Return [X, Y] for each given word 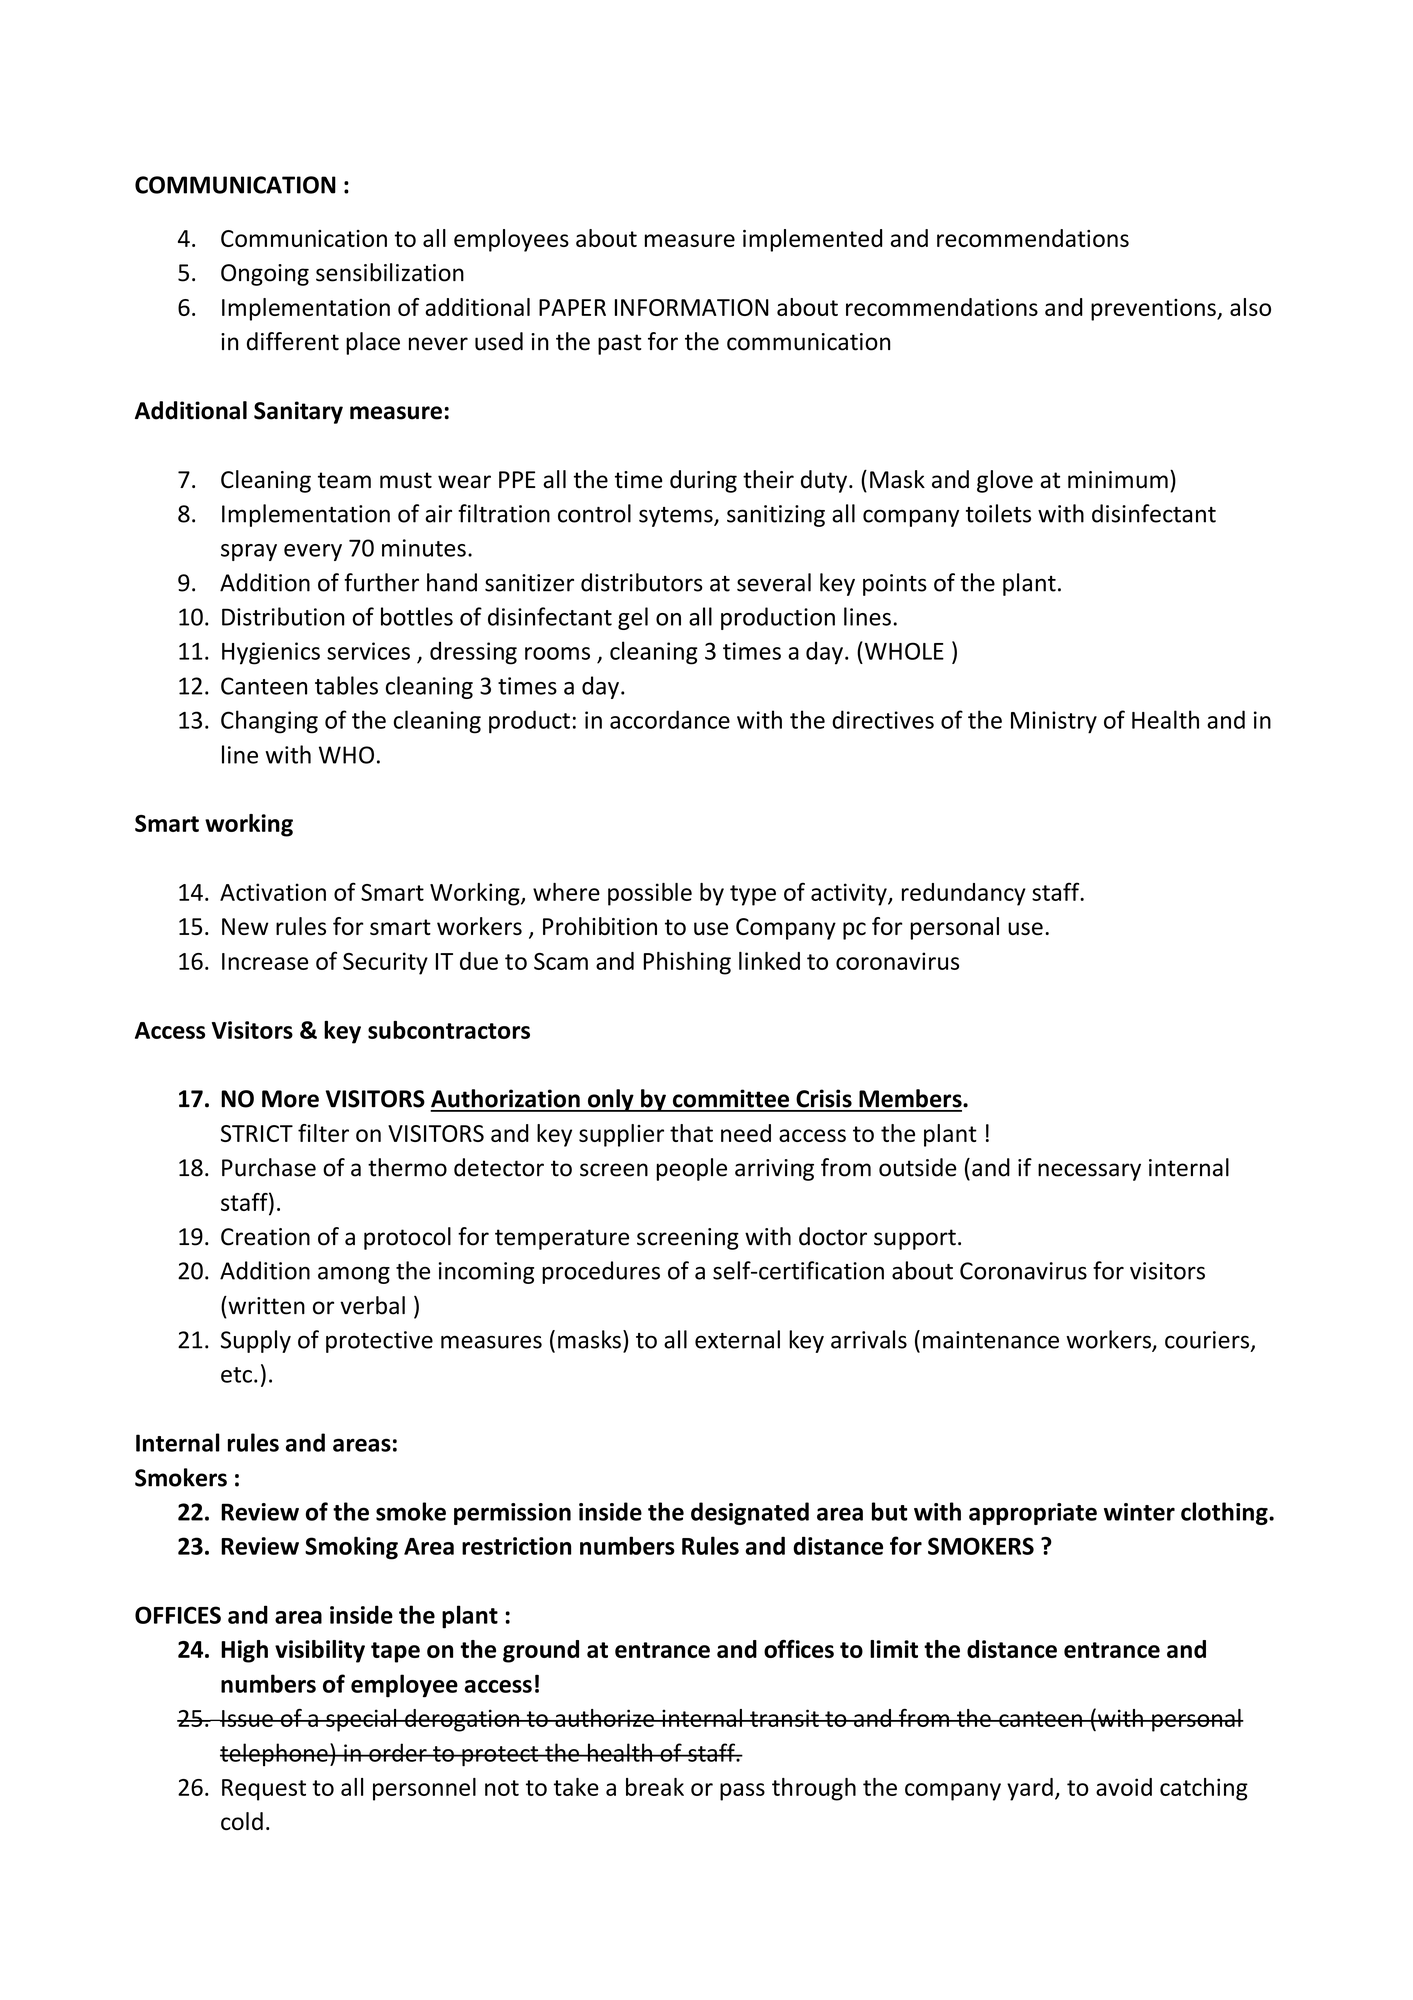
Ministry [1054, 722]
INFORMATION [692, 307]
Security [385, 963]
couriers [1207, 1340]
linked [769, 961]
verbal [372, 1305]
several [774, 582]
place [373, 343]
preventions [1154, 310]
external [737, 1339]
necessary [1089, 1172]
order [398, 1752]
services [368, 651]
